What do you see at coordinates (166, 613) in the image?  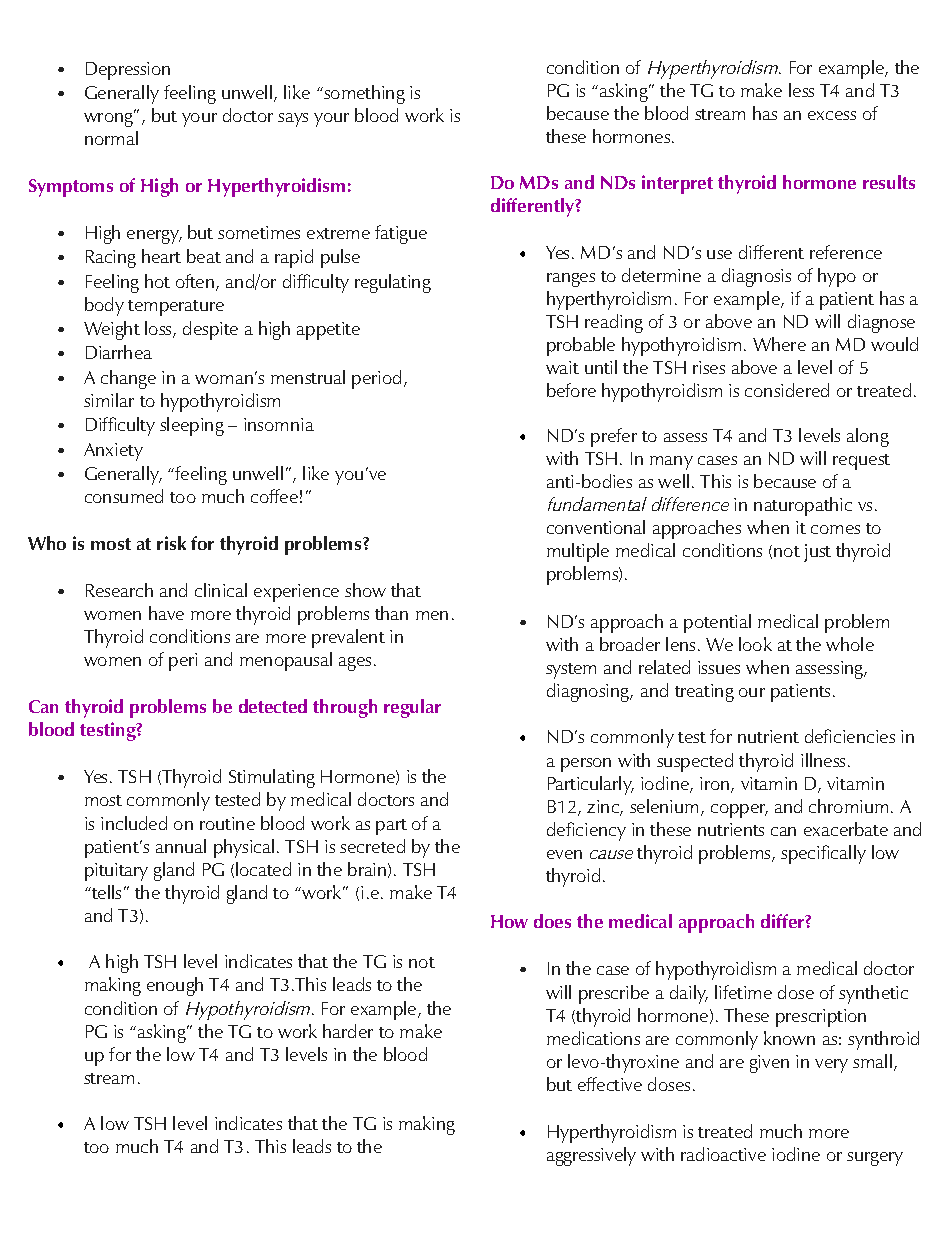 I see `have` at bounding box center [166, 613].
